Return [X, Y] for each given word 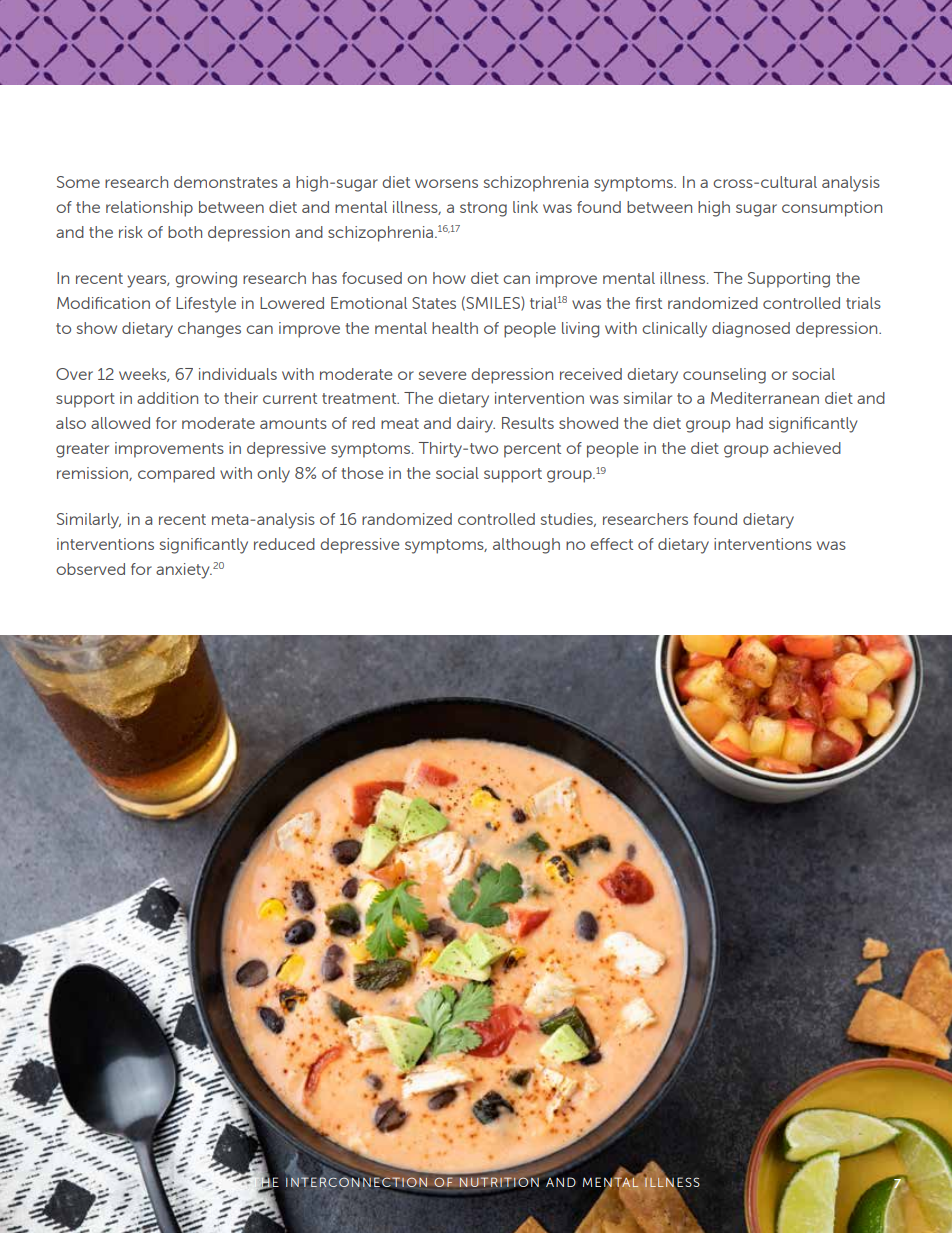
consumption [832, 209]
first [649, 303]
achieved [807, 448]
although [526, 546]
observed [90, 569]
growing [206, 280]
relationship [149, 209]
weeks [143, 375]
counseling [724, 376]
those [362, 473]
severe [442, 375]
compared [176, 475]
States [434, 303]
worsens [446, 183]
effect [611, 544]
